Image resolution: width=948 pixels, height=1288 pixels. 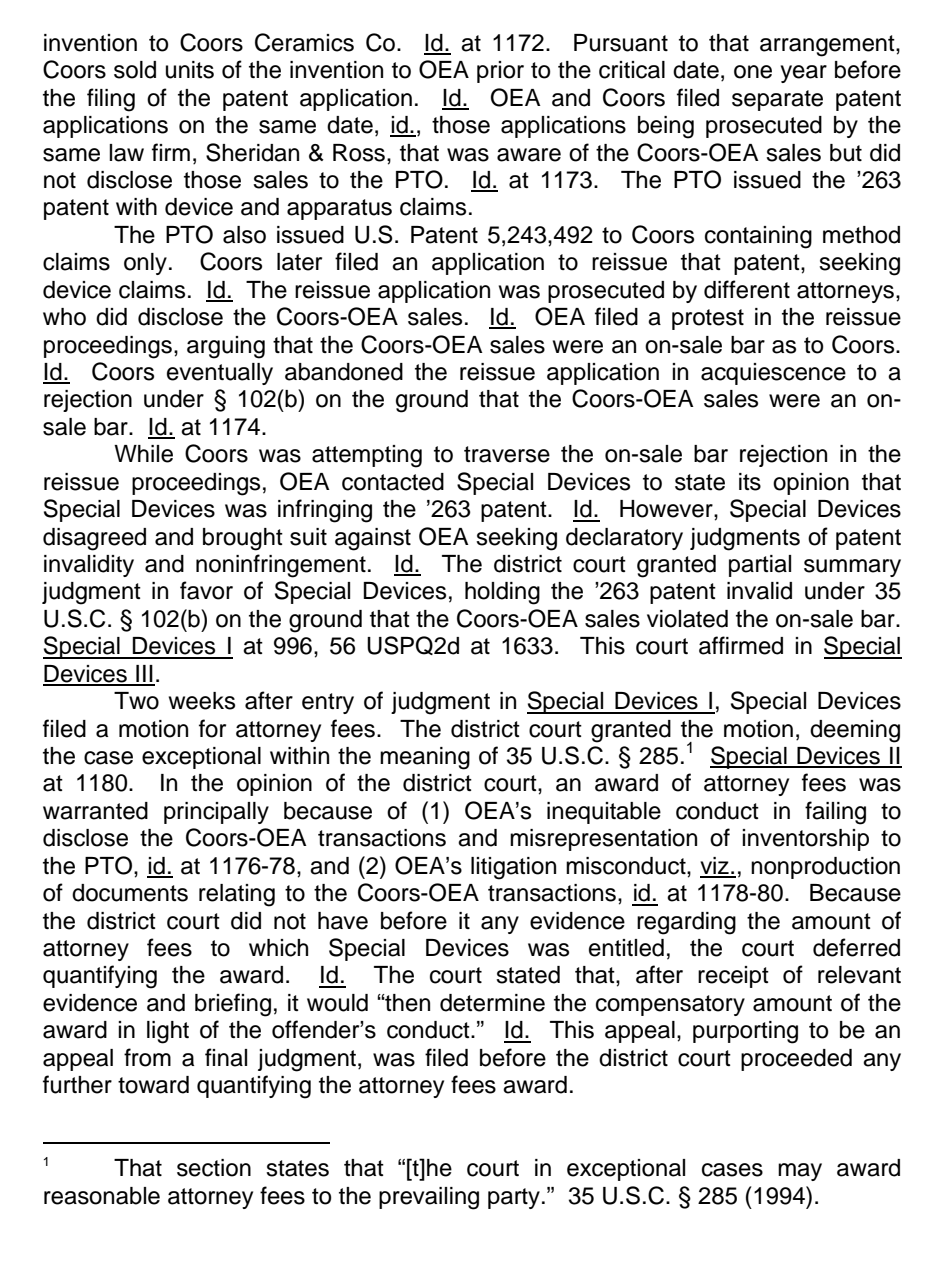 I want to click on section, so click(x=214, y=1168).
